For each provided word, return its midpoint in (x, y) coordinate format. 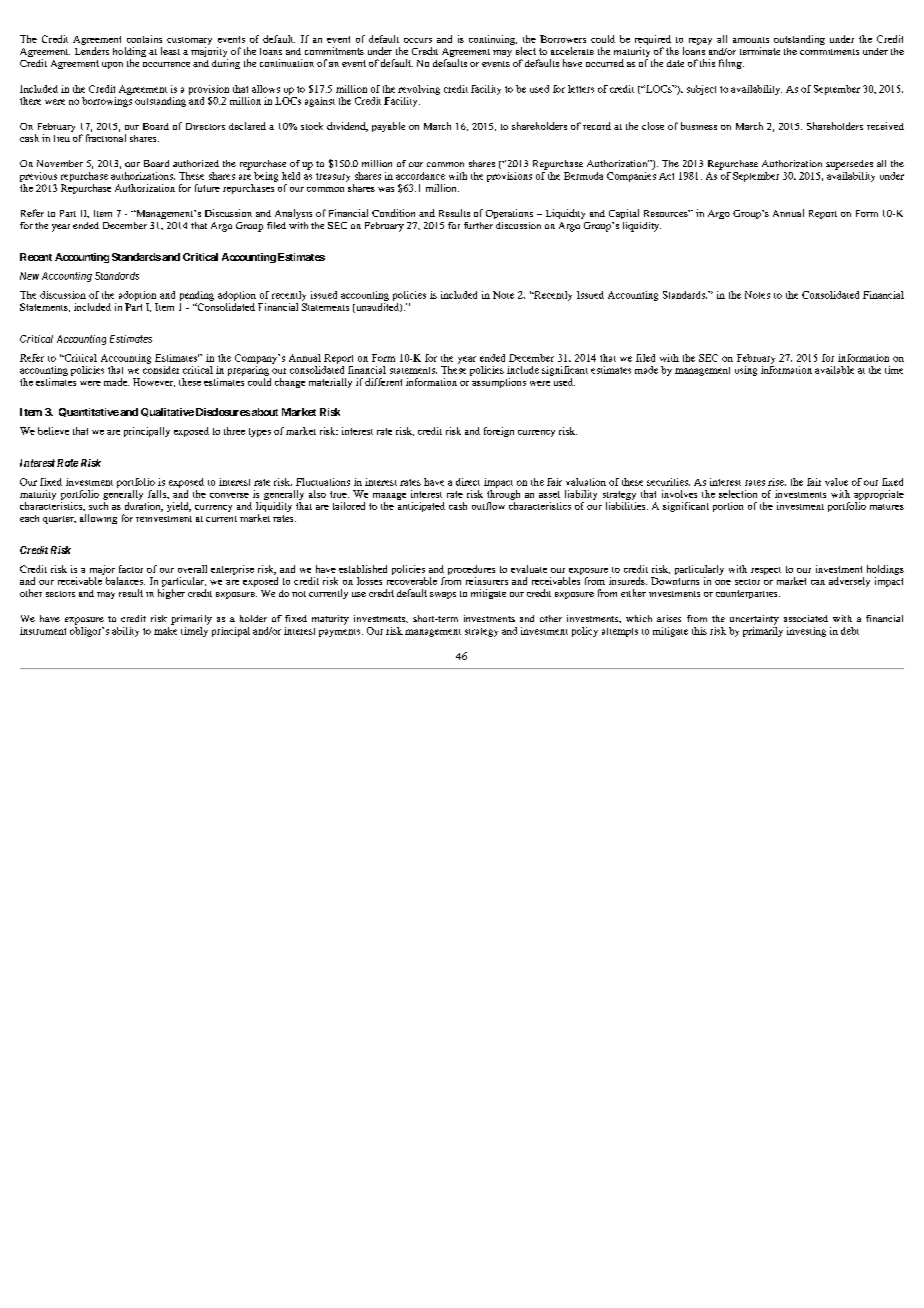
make (165, 629)
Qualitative (167, 412)
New (29, 276)
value (836, 482)
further (478, 225)
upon (112, 65)
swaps (443, 595)
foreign (499, 432)
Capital (624, 214)
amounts (751, 40)
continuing (493, 40)
